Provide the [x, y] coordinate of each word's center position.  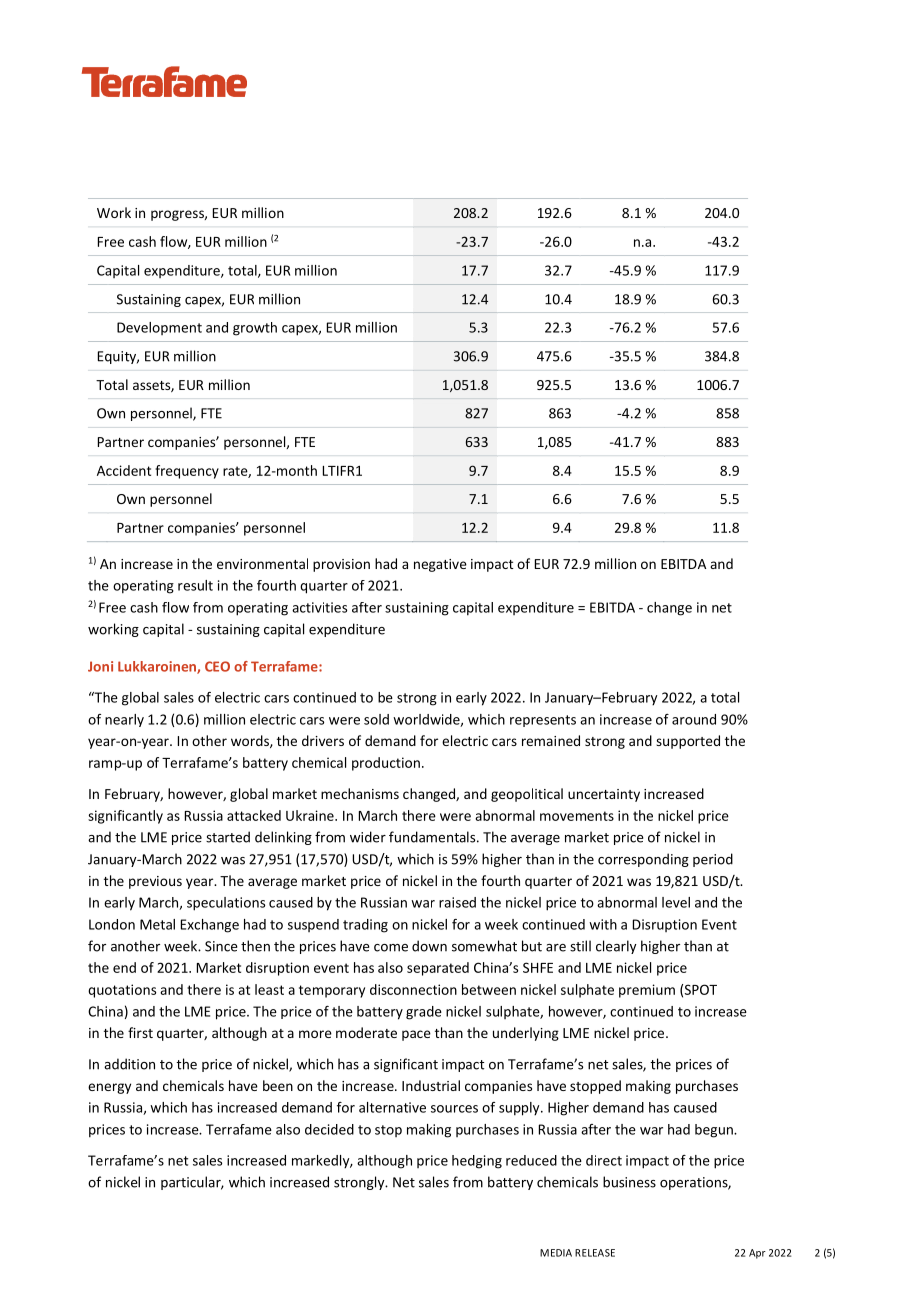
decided [329, 1129]
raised [457, 902]
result [195, 585]
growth [255, 329]
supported [688, 742]
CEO [217, 666]
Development [159, 328]
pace [416, 1035]
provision [341, 565]
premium [647, 991]
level [676, 902]
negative [440, 565]
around [694, 719]
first [140, 1032]
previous [155, 882]
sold [376, 719]
